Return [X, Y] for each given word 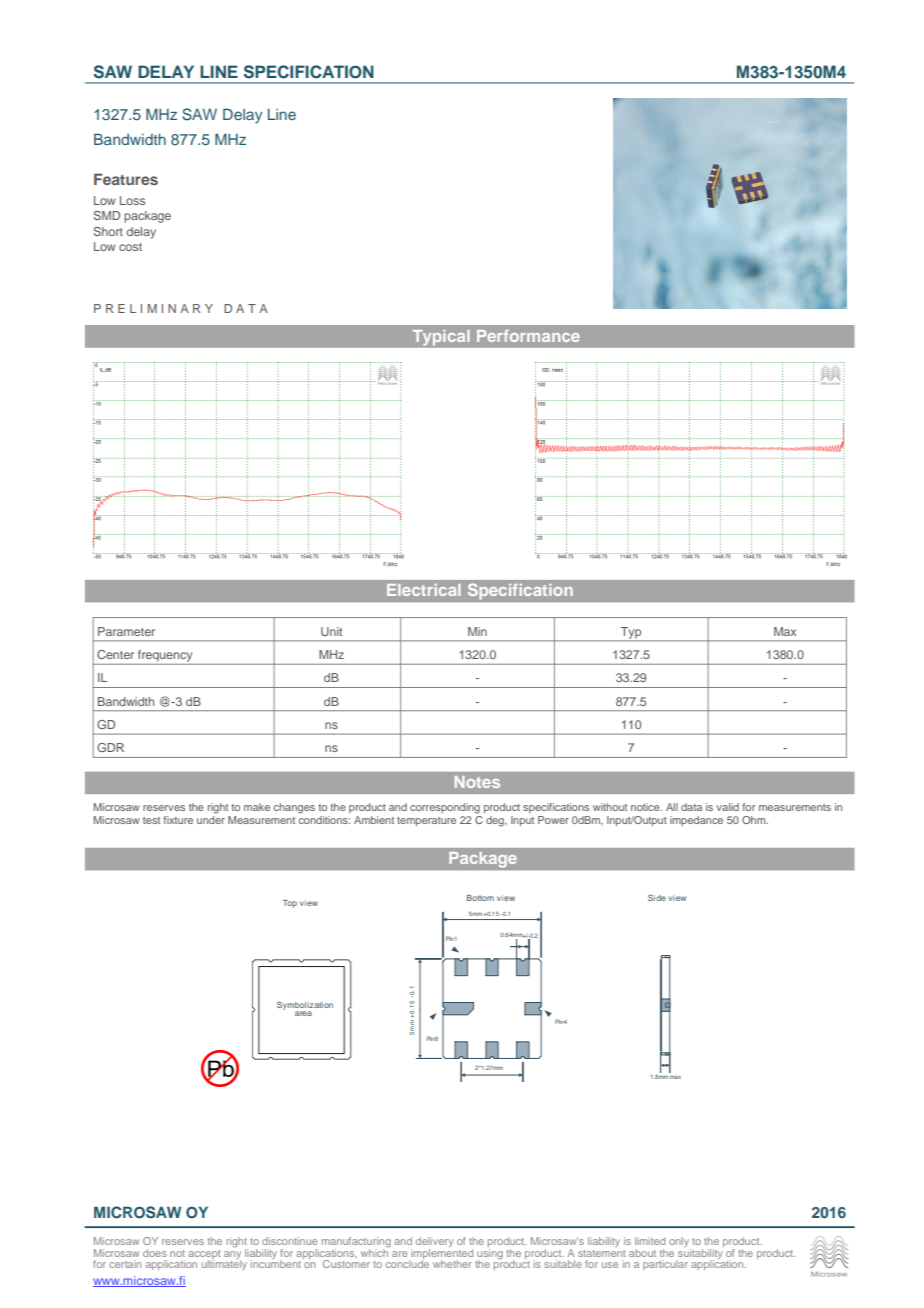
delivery [435, 1243]
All [672, 807]
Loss [132, 200]
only [680, 1243]
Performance [528, 336]
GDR [110, 747]
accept [204, 1255]
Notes [477, 782]
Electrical [424, 590]
